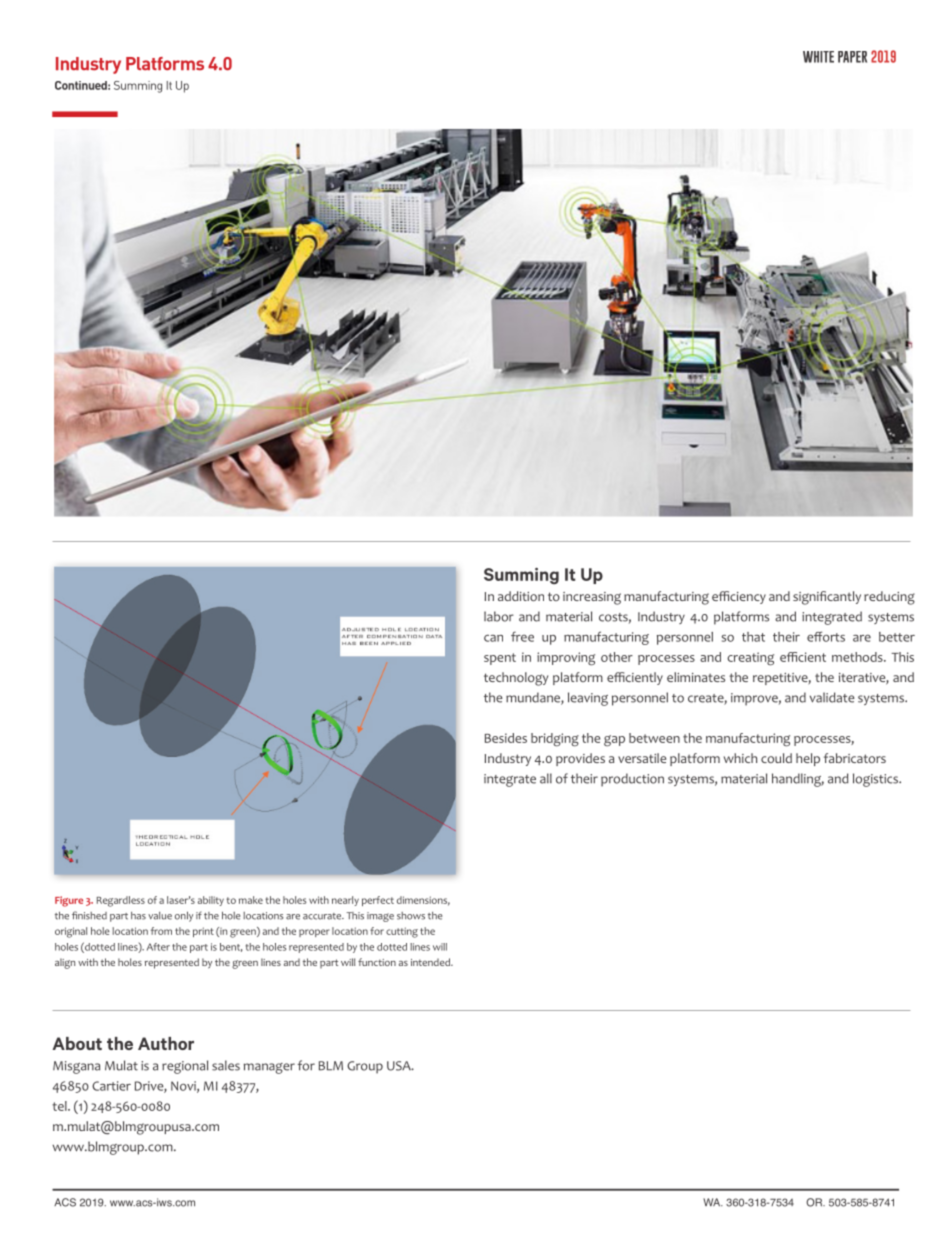  Describe the element at coordinates (592, 598) in the document. I see `increasing` at that location.
